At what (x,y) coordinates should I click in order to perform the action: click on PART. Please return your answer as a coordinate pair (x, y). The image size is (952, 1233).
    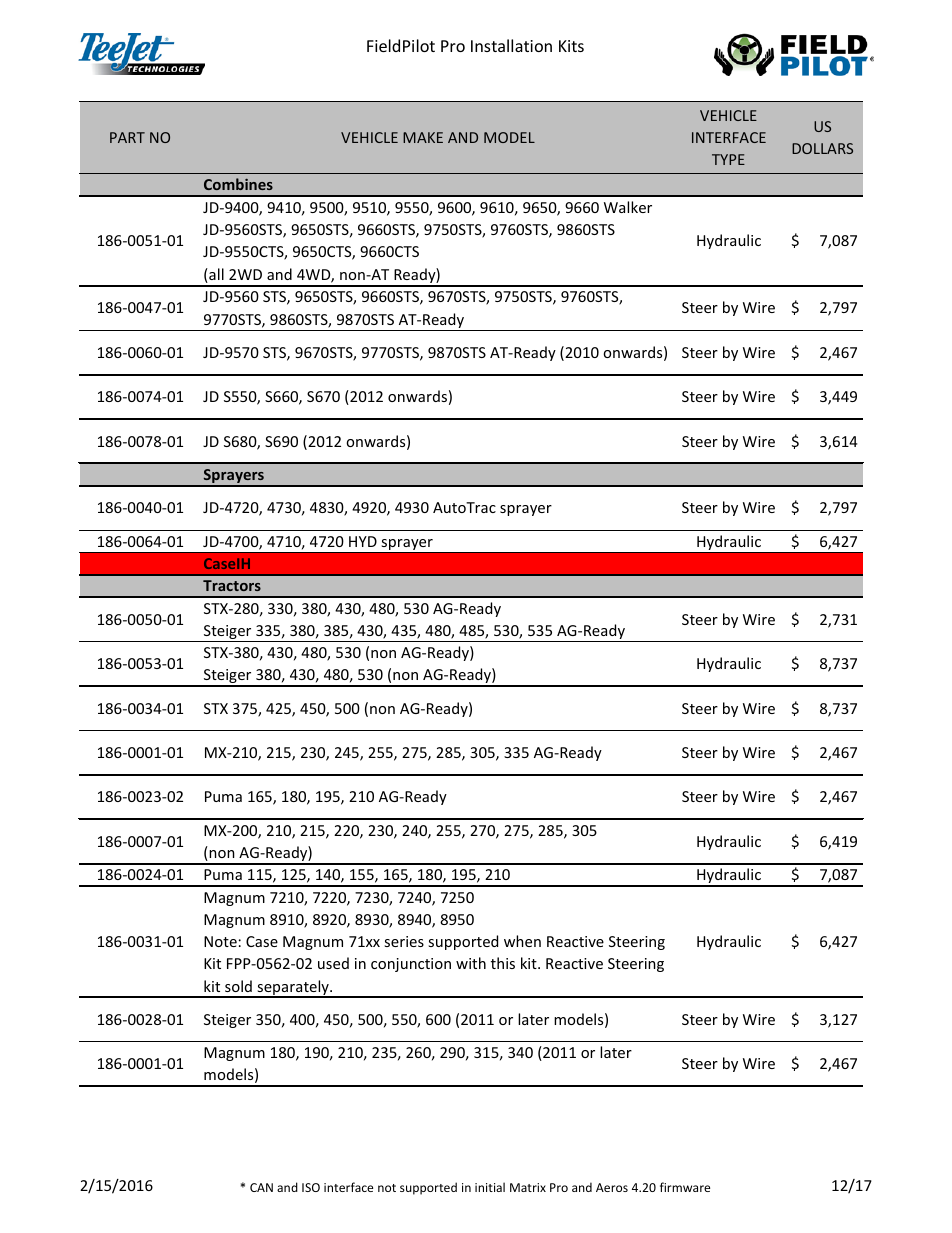
    Looking at the image, I should click on (127, 137).
